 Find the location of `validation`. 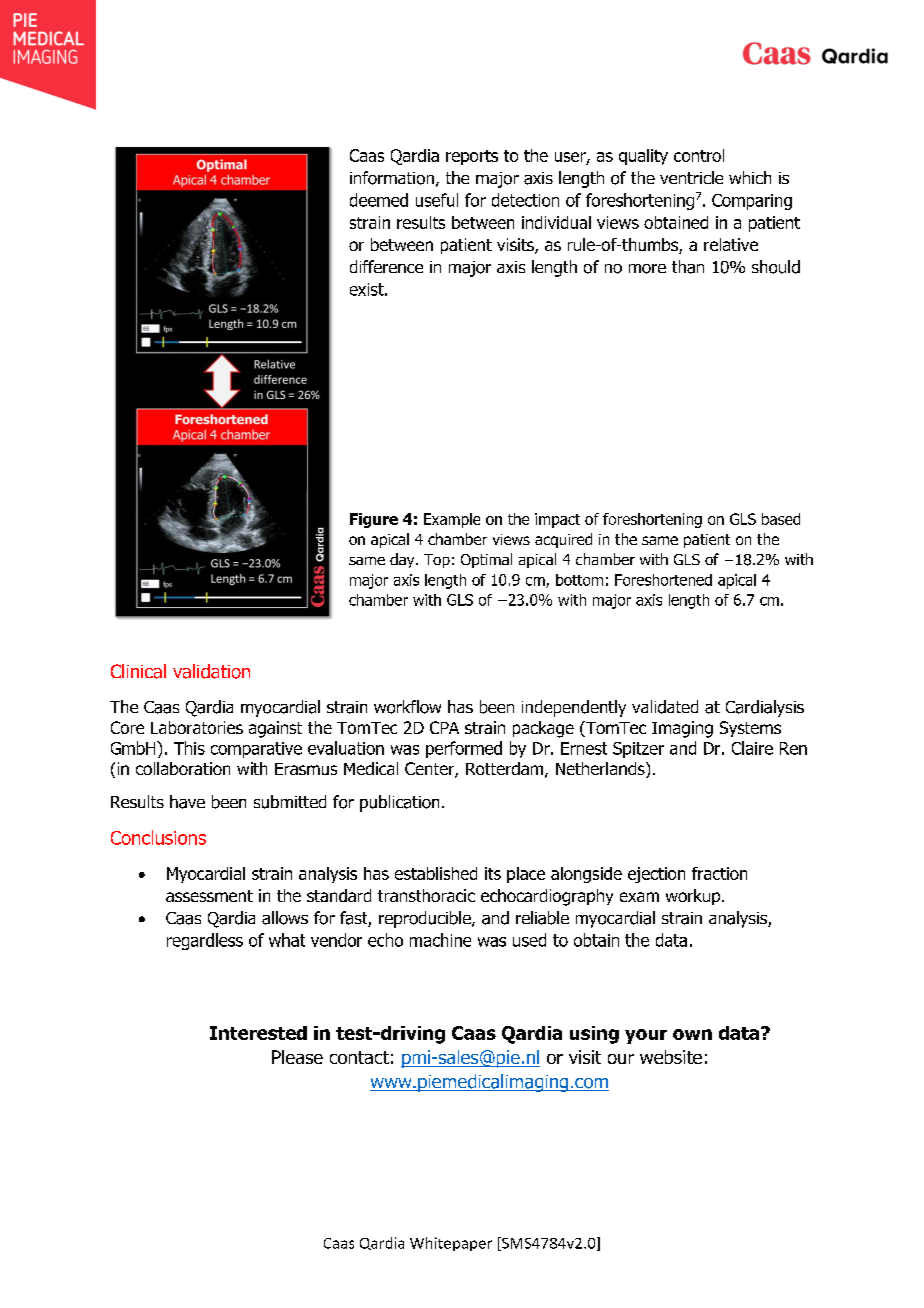

validation is located at coordinates (211, 671).
